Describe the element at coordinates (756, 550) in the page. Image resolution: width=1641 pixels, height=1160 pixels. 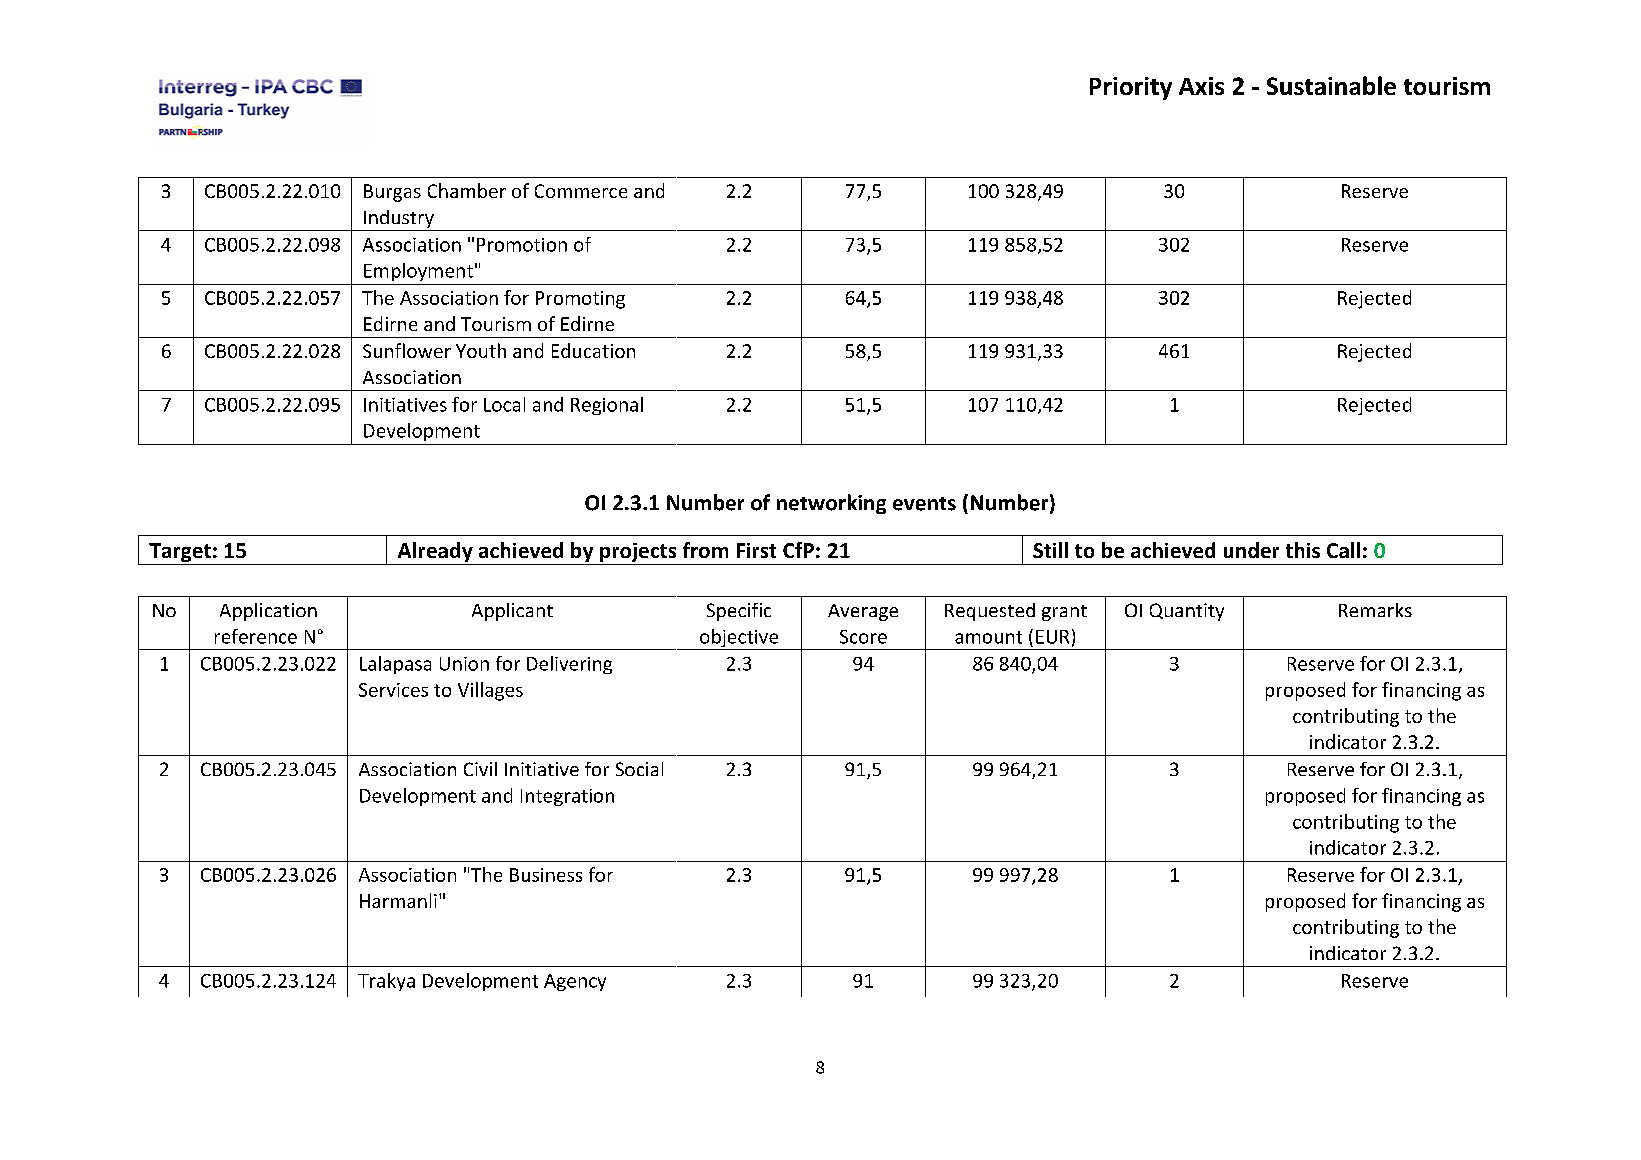
I see `First` at that location.
